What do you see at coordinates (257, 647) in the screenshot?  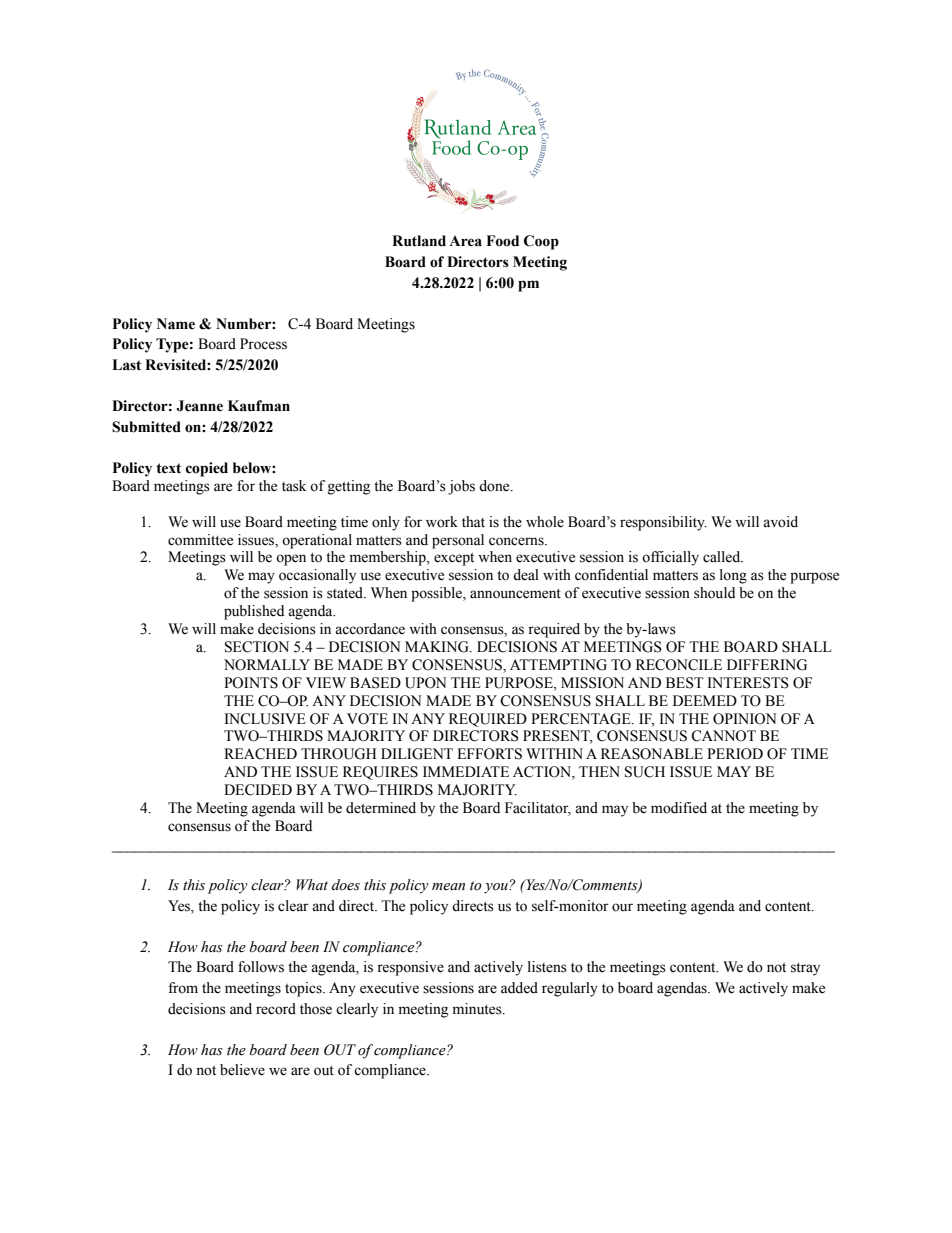 I see `SECTION` at bounding box center [257, 647].
